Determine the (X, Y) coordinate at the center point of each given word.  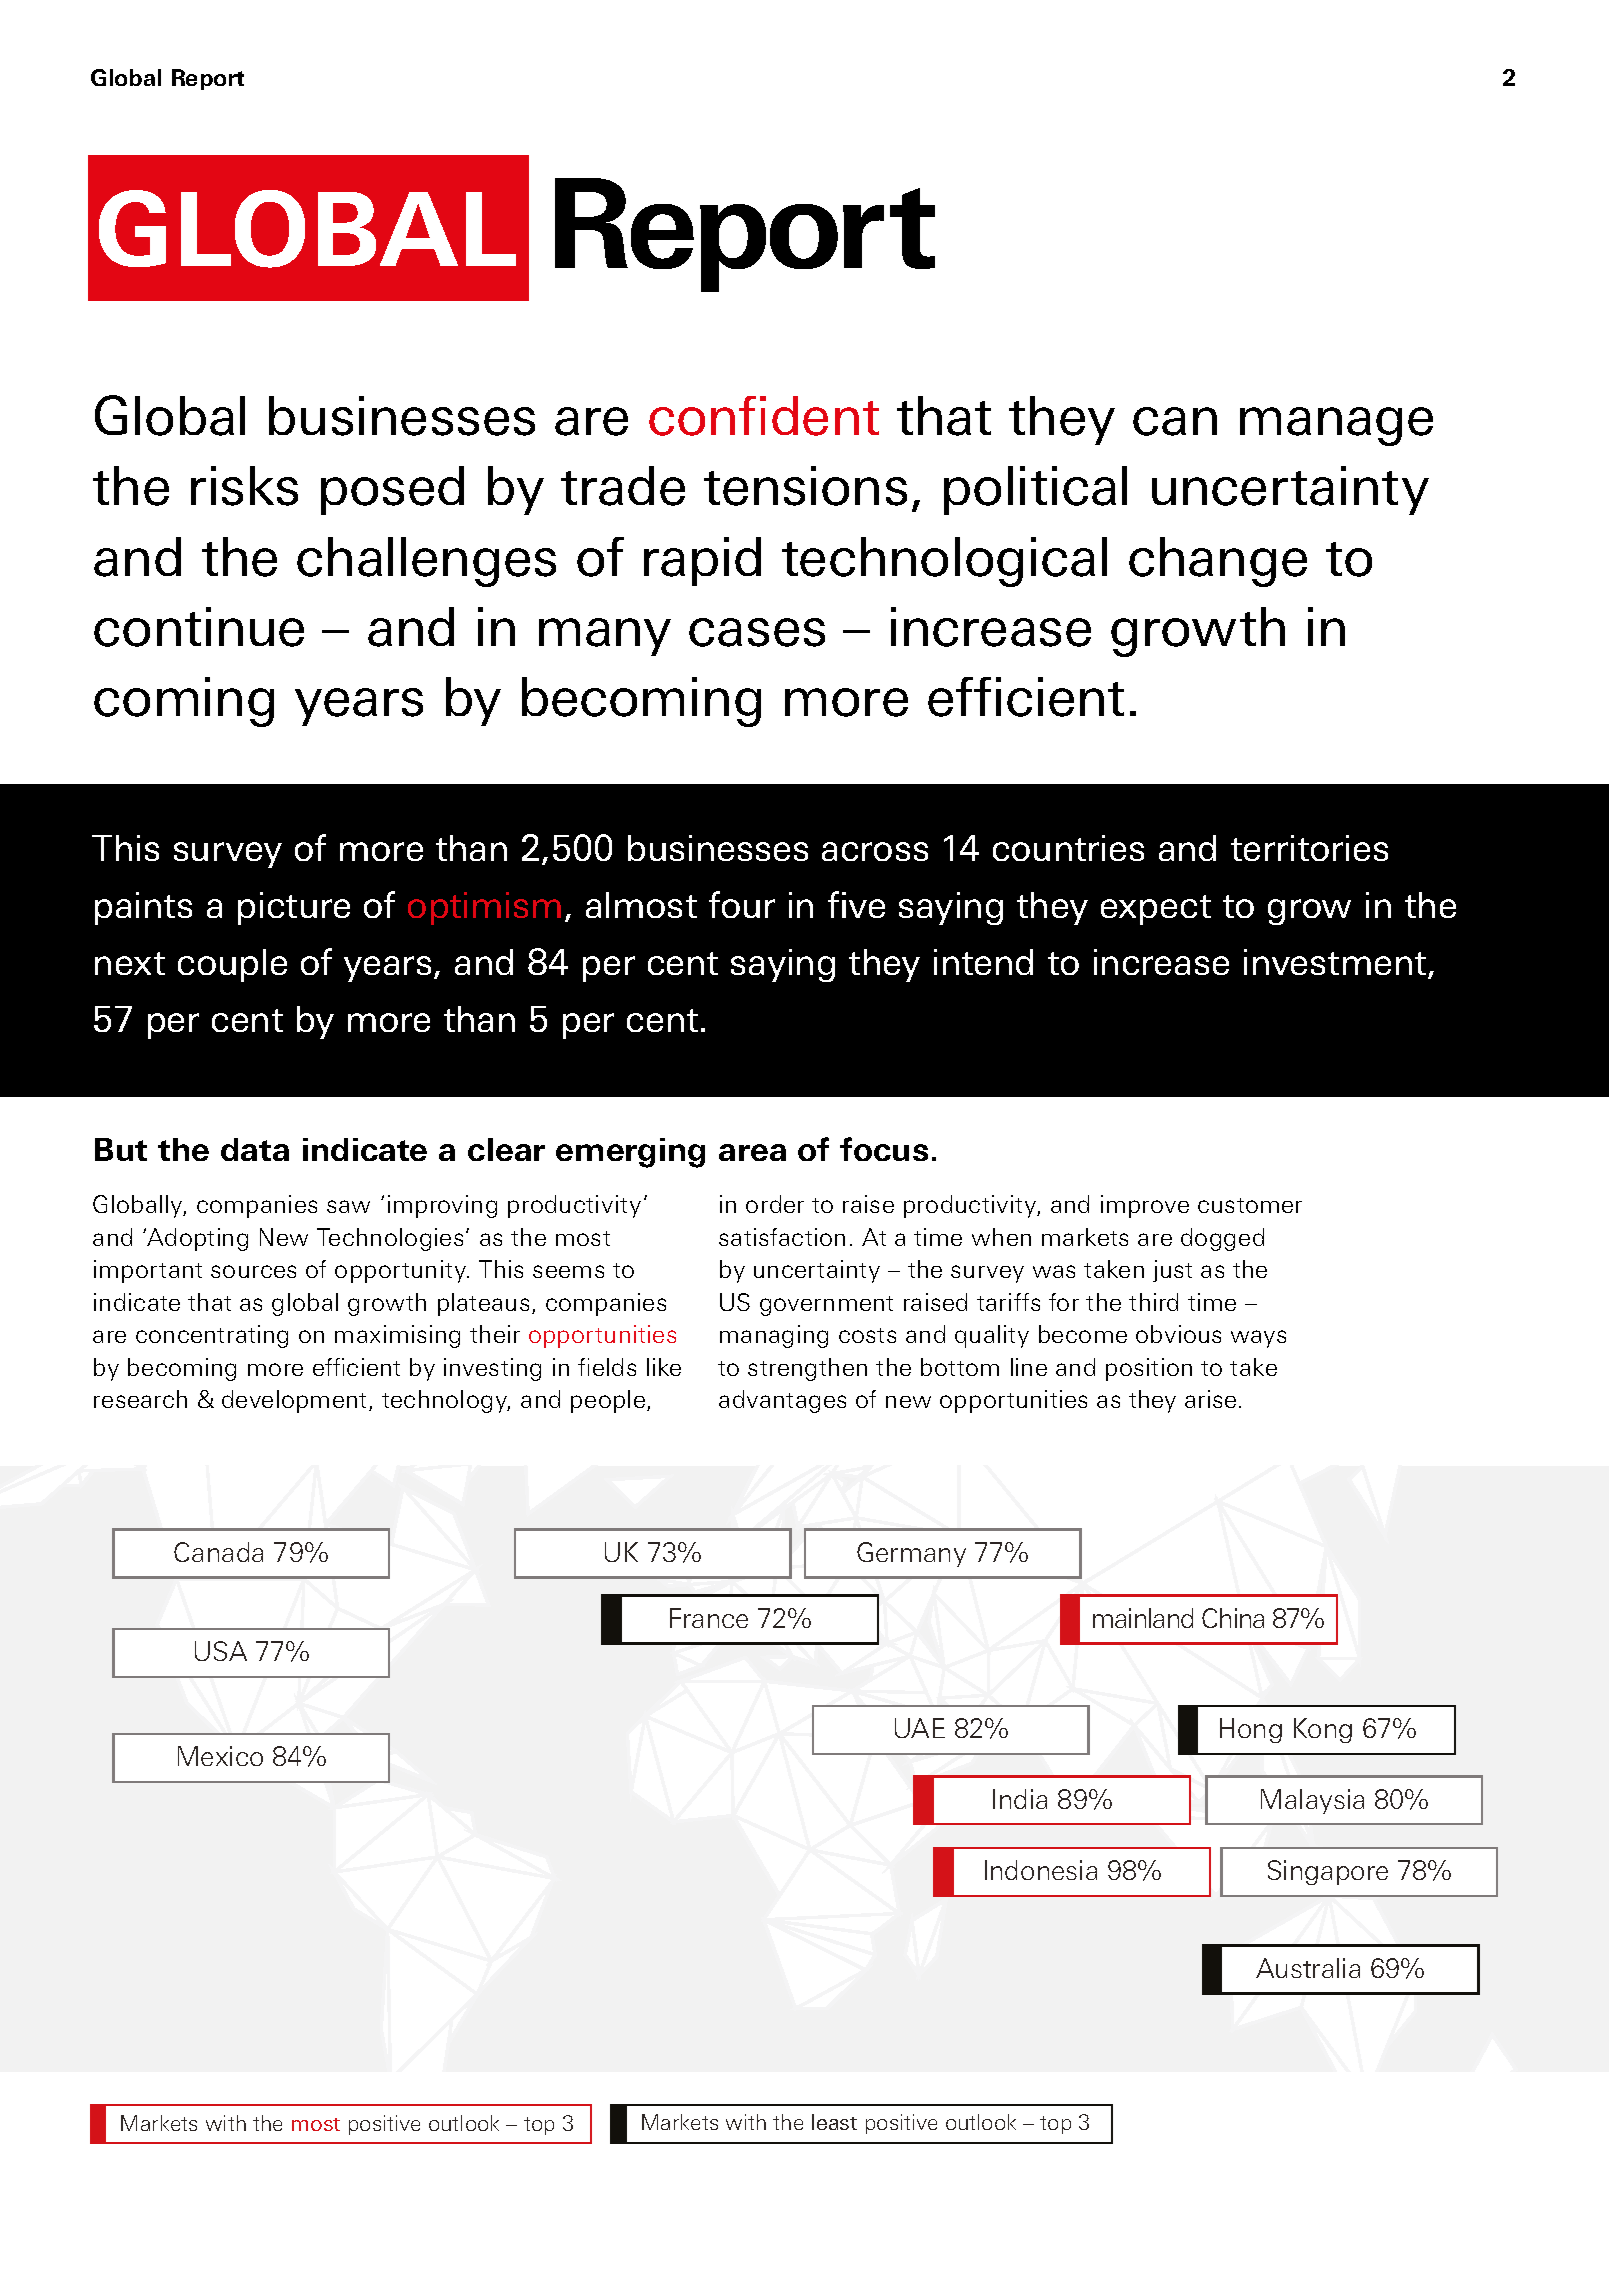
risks (244, 486)
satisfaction (782, 1237)
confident (764, 416)
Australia (1308, 1968)
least (834, 2122)
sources (253, 1271)
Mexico (220, 1756)
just (1172, 1271)
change (1218, 562)
